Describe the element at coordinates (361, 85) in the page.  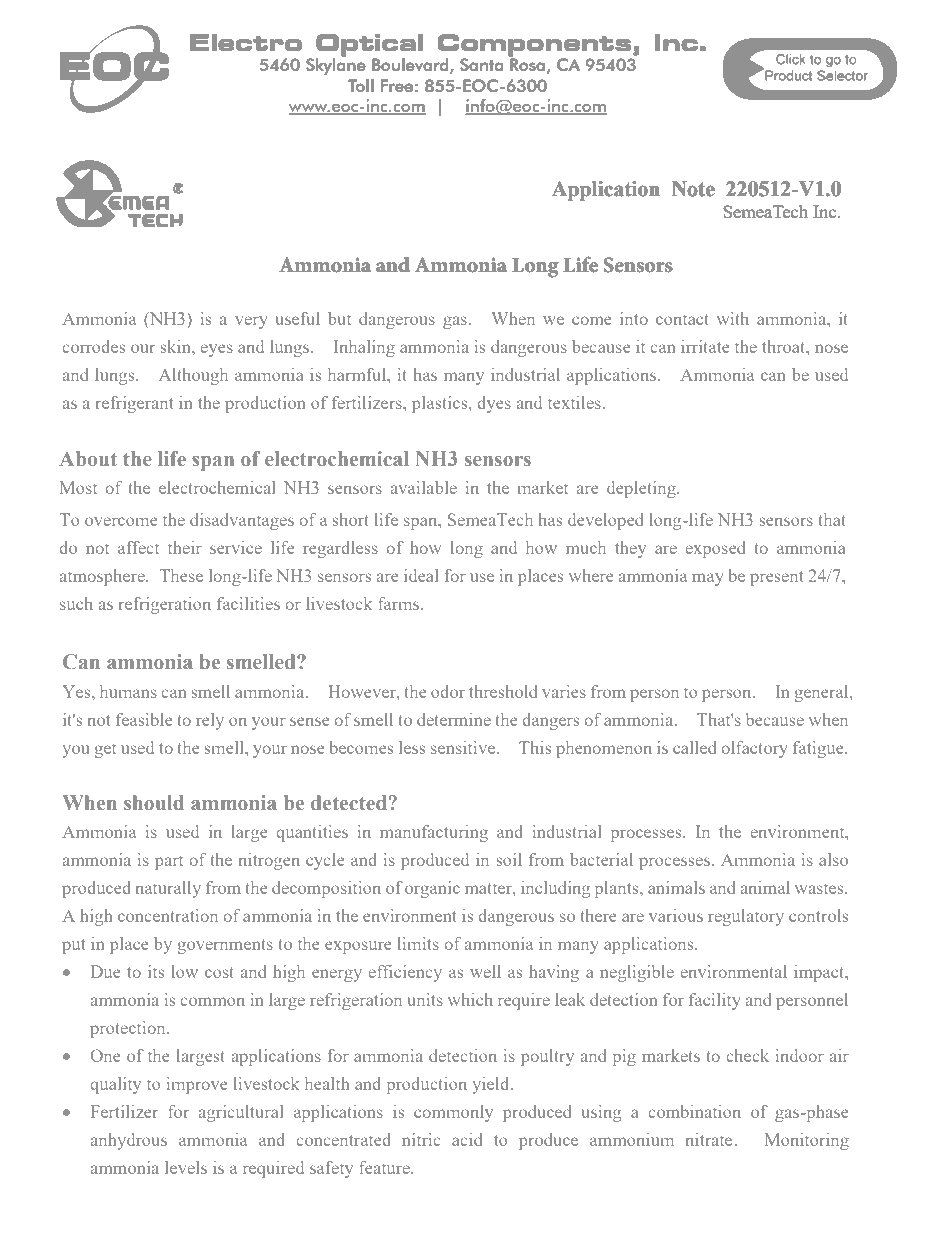
I see `Toll` at that location.
